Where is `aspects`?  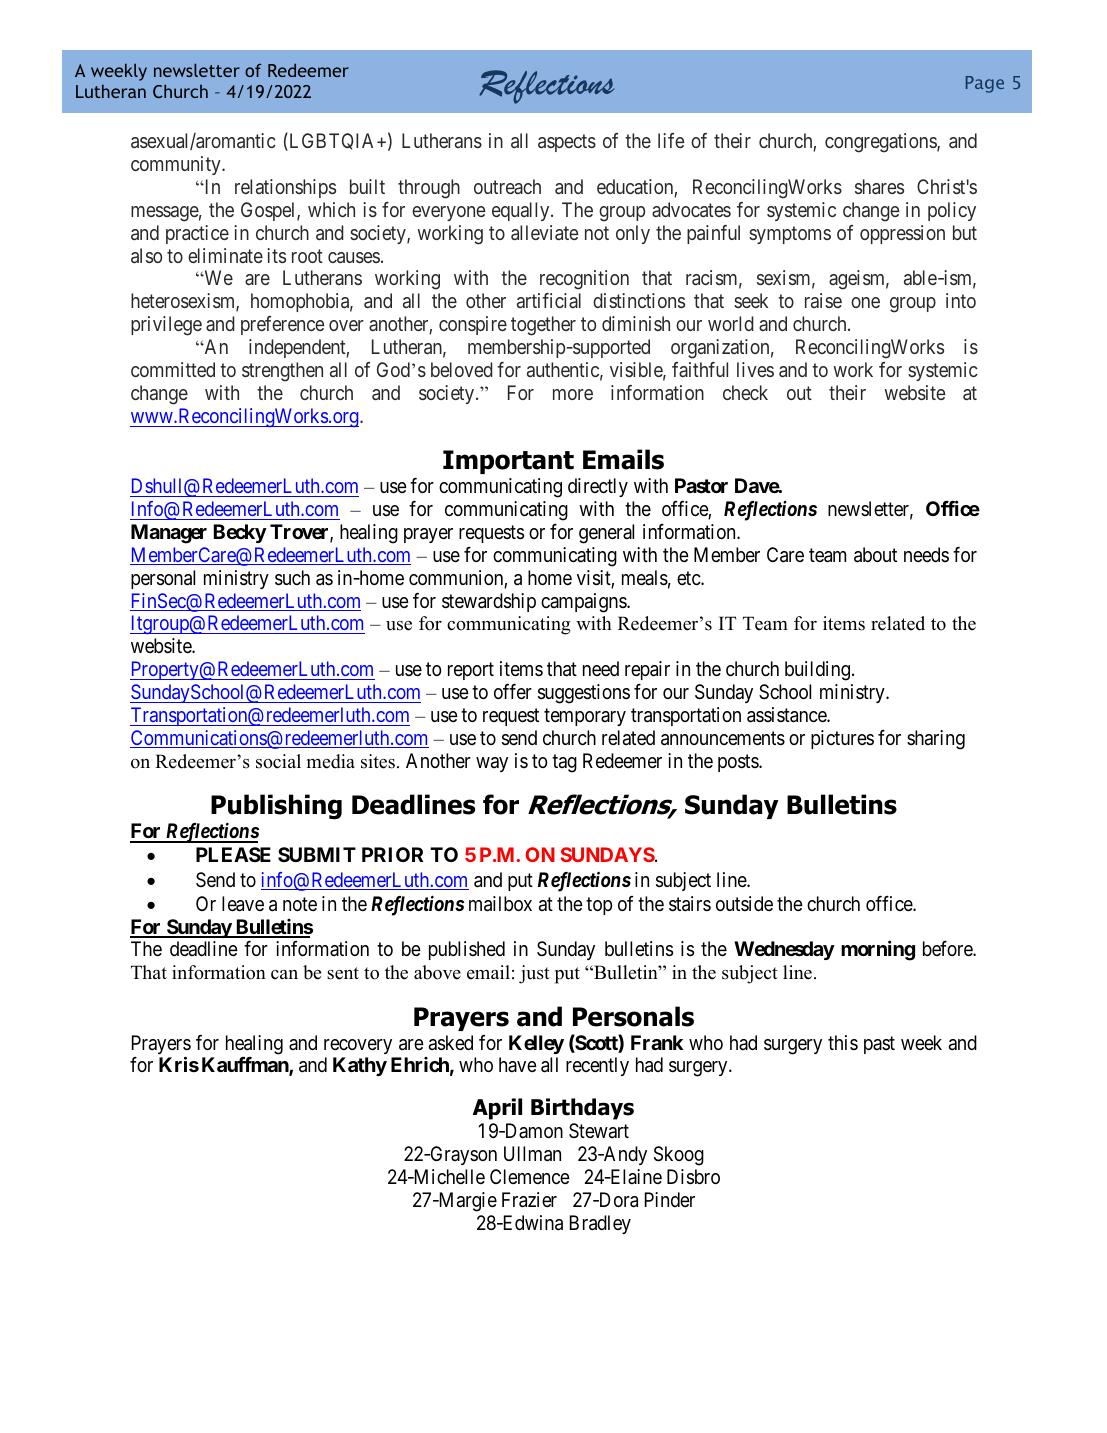
aspects is located at coordinates (567, 143).
